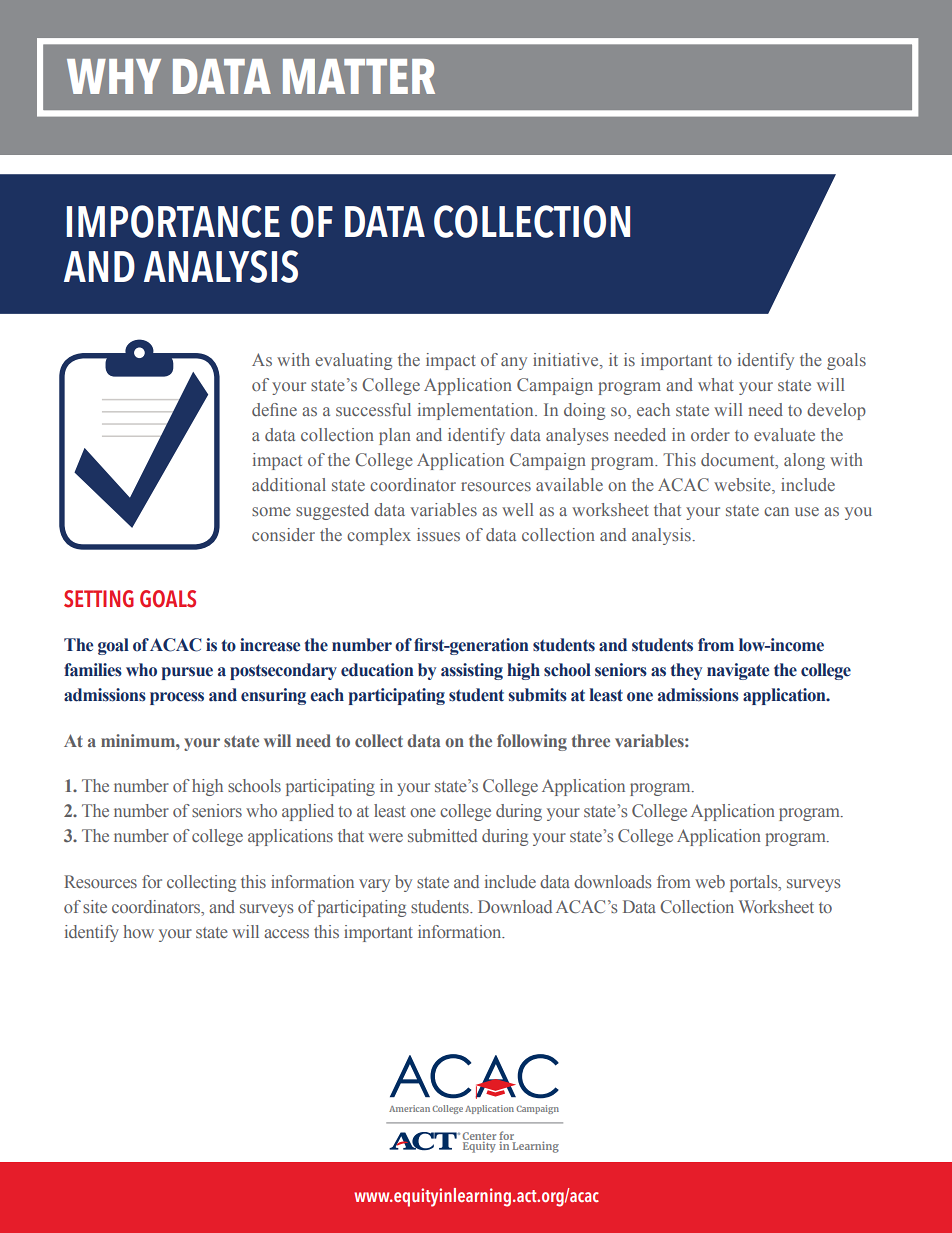 Image resolution: width=952 pixels, height=1233 pixels. Describe the element at coordinates (359, 76) in the page. I see `MATTER` at that location.
